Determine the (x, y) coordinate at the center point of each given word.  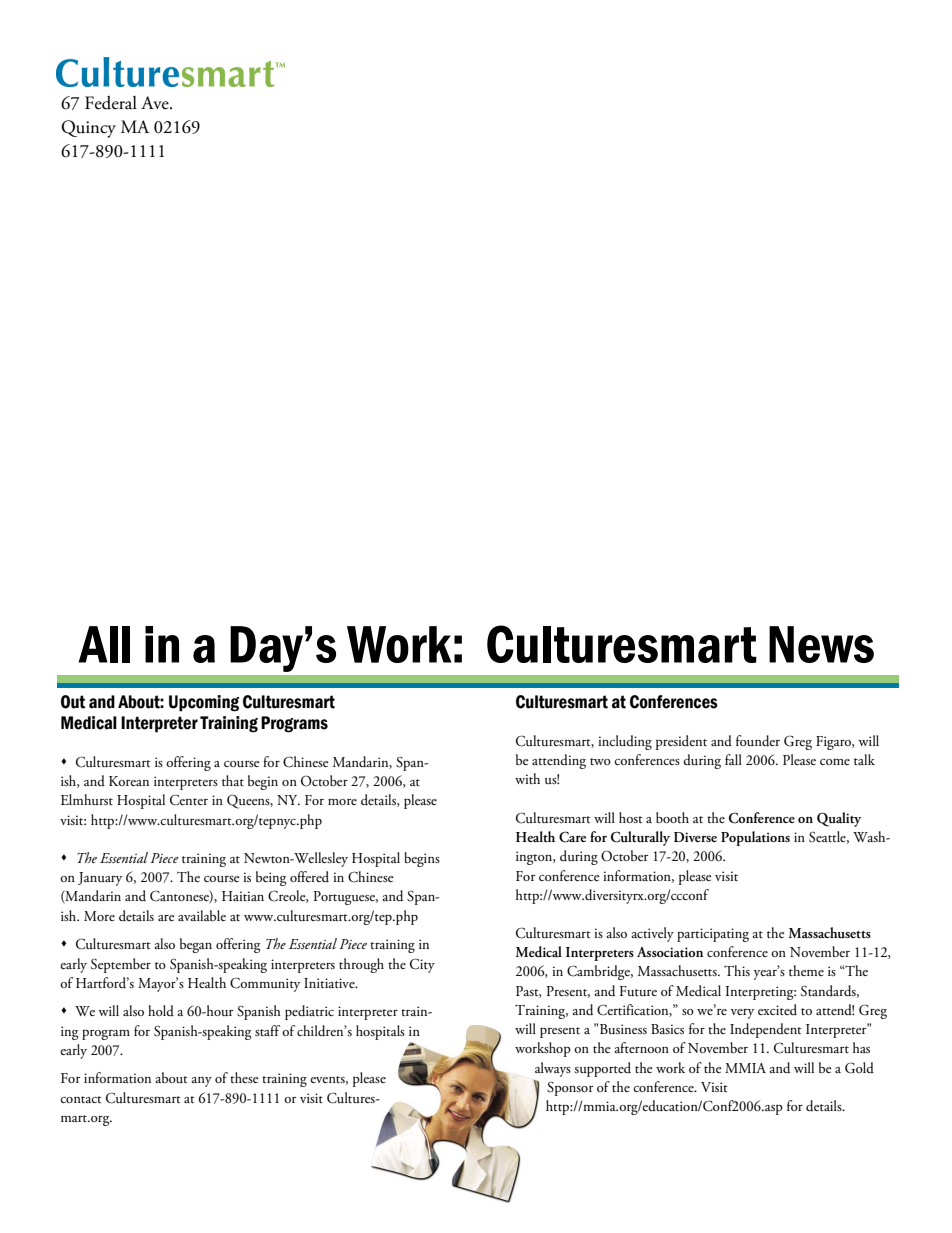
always (553, 1069)
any (201, 1082)
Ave (156, 103)
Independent (766, 1030)
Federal (111, 103)
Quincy (88, 129)
